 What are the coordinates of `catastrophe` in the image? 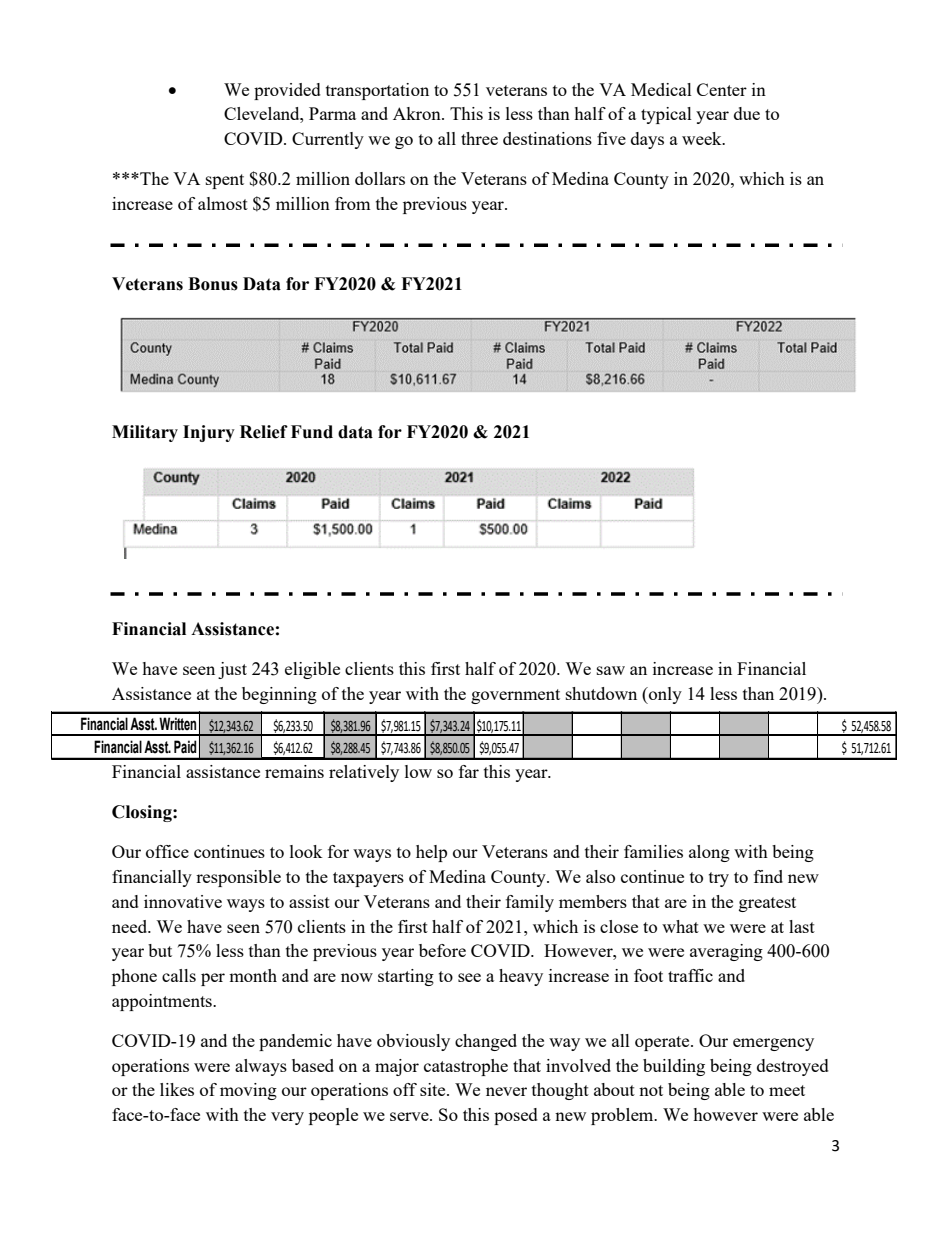 It's located at (466, 1067).
